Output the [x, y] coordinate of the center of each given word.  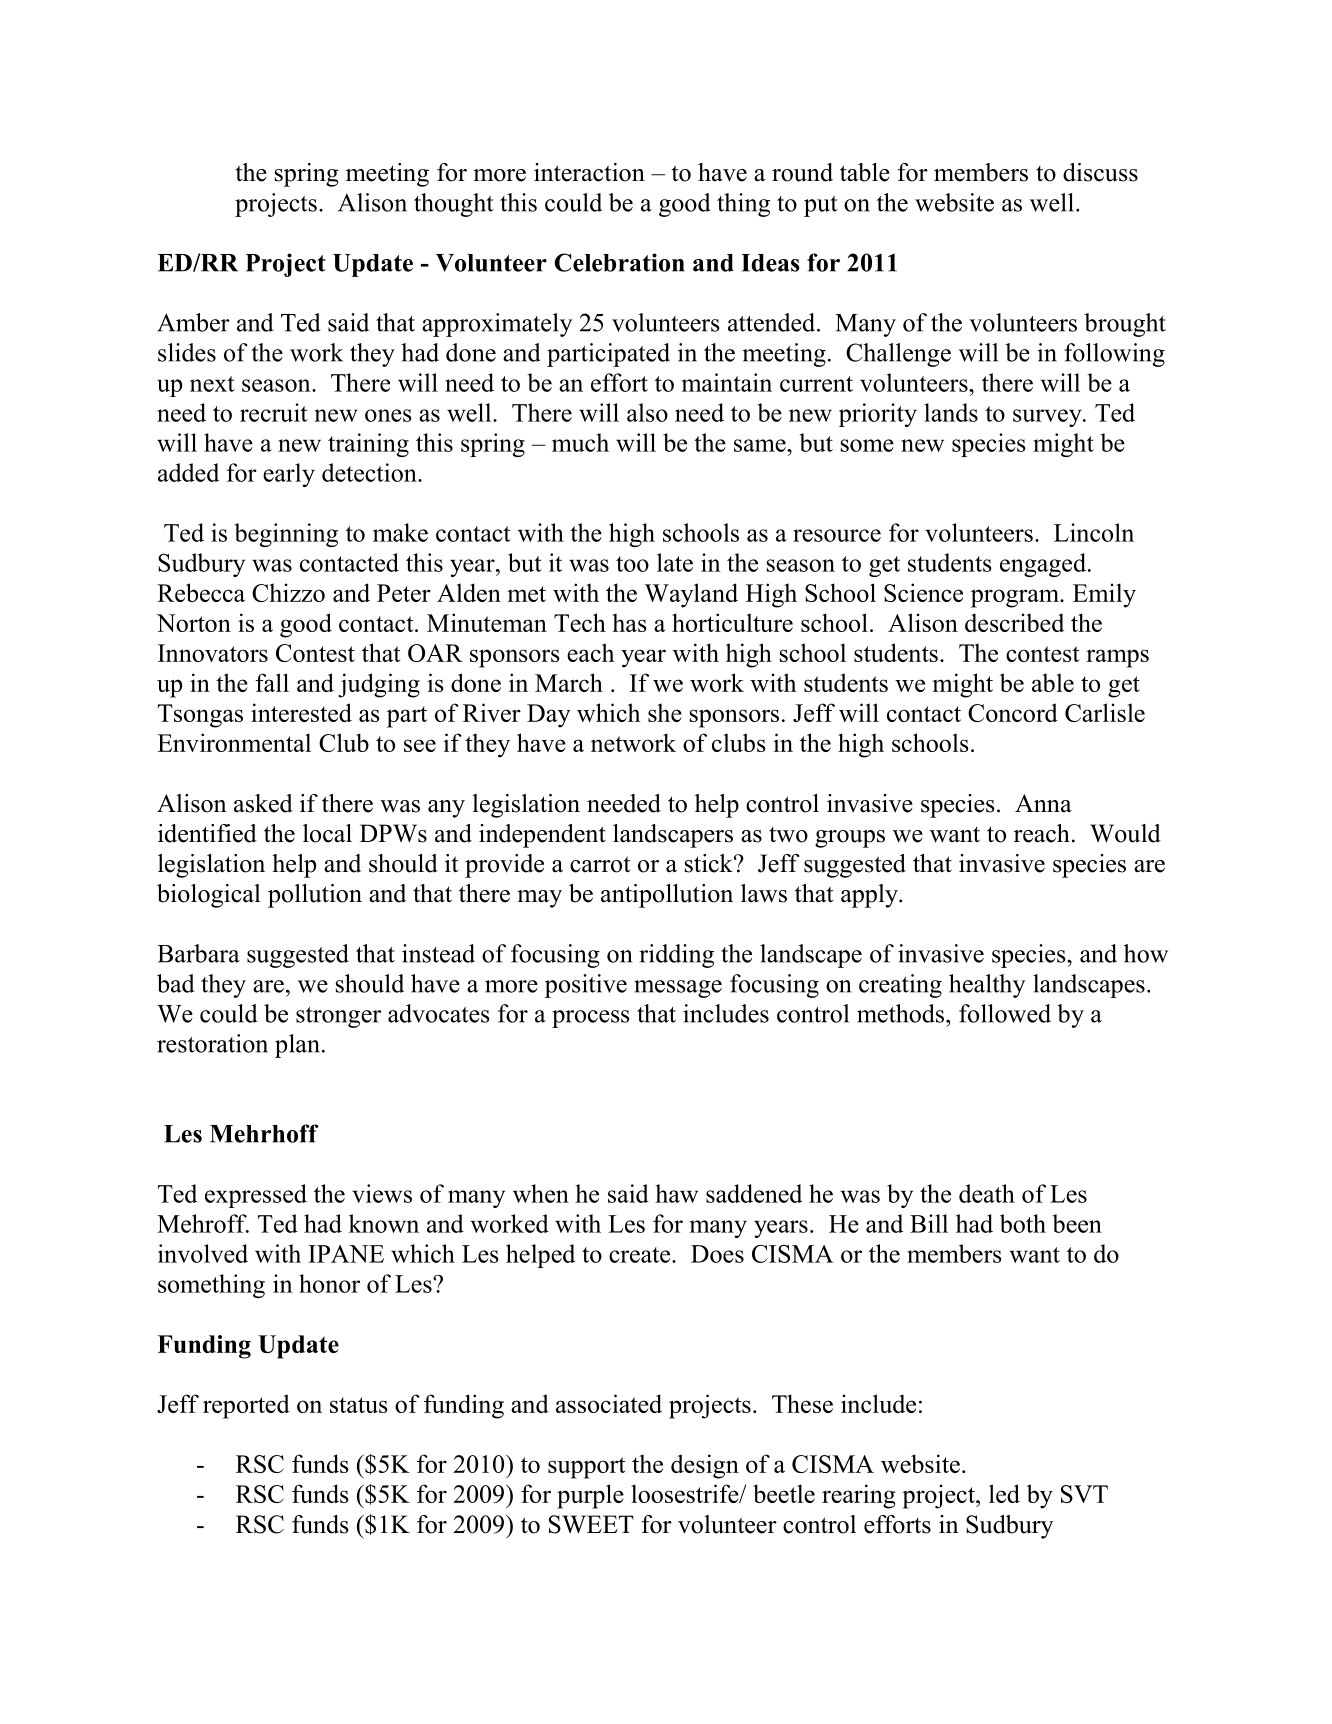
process [591, 1019]
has [629, 622]
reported [246, 1406]
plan [297, 1046]
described [1014, 622]
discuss [1100, 172]
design [705, 1466]
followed [1005, 1013]
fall [272, 682]
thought [454, 205]
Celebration [619, 262]
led [1004, 1493]
